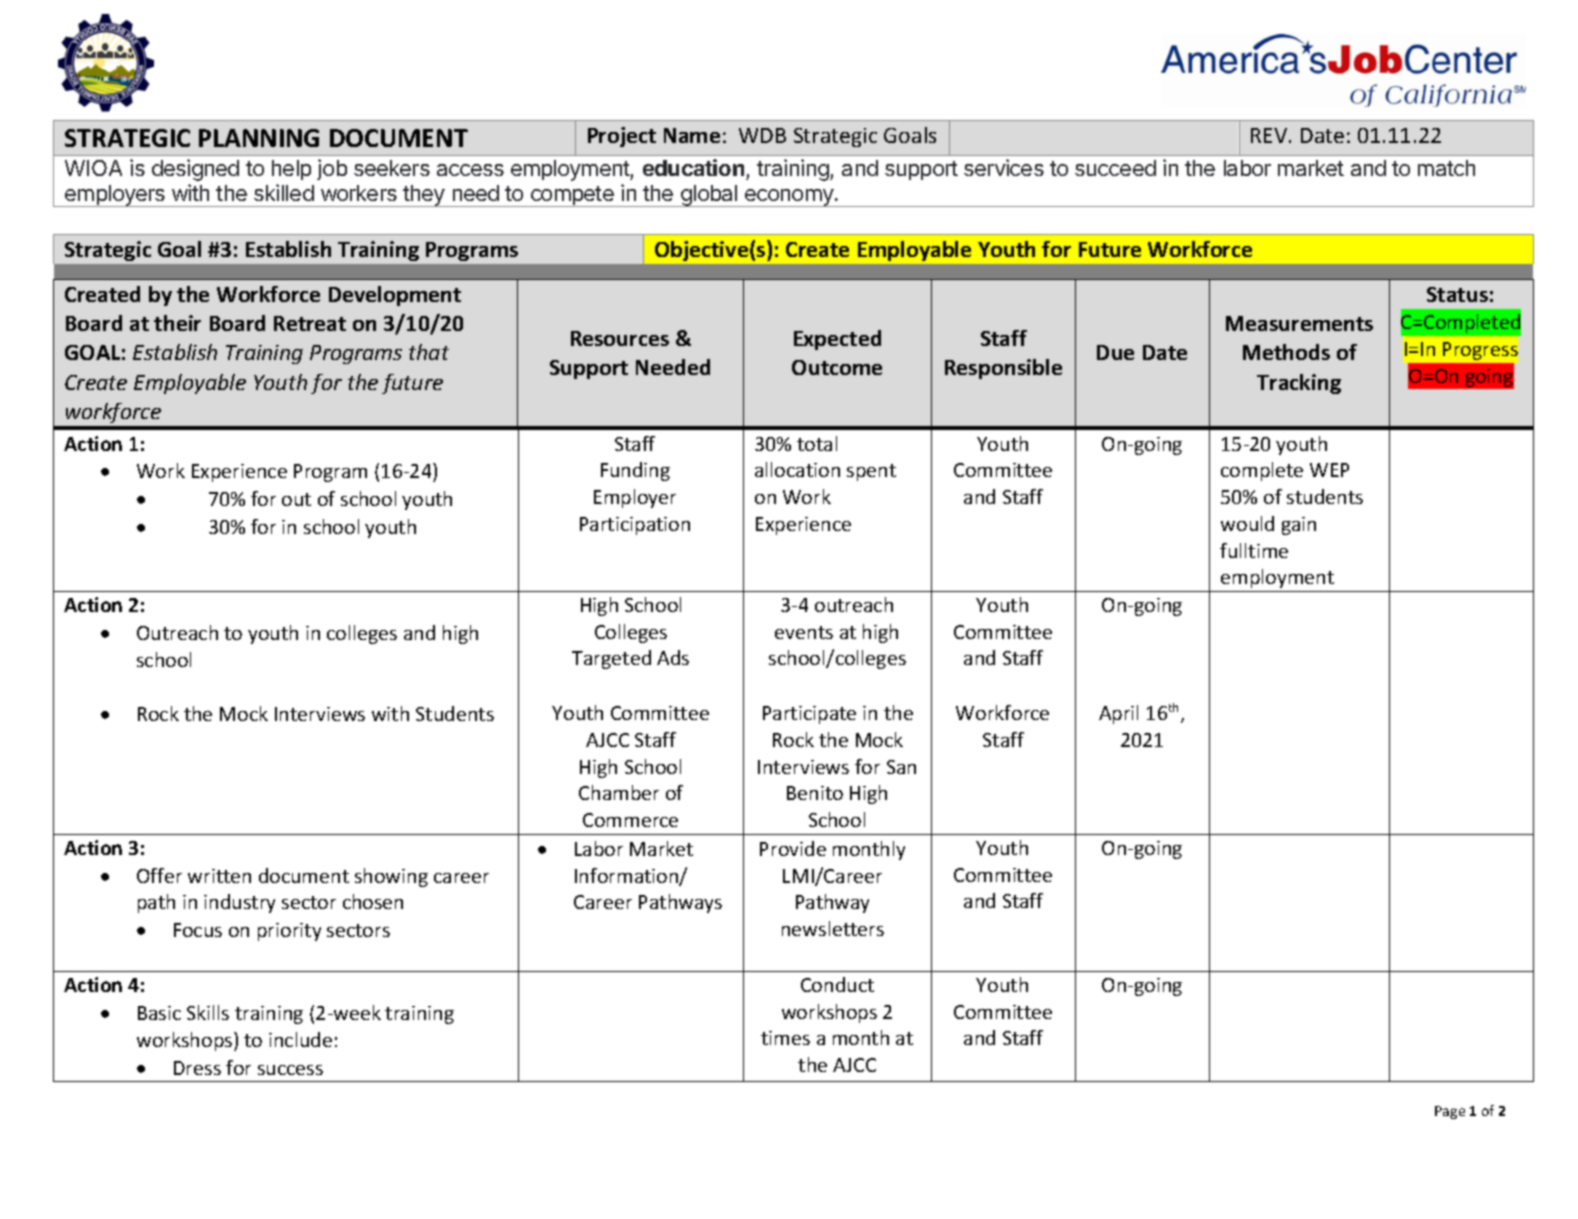  What do you see at coordinates (332, 169) in the image?
I see `job` at bounding box center [332, 169].
